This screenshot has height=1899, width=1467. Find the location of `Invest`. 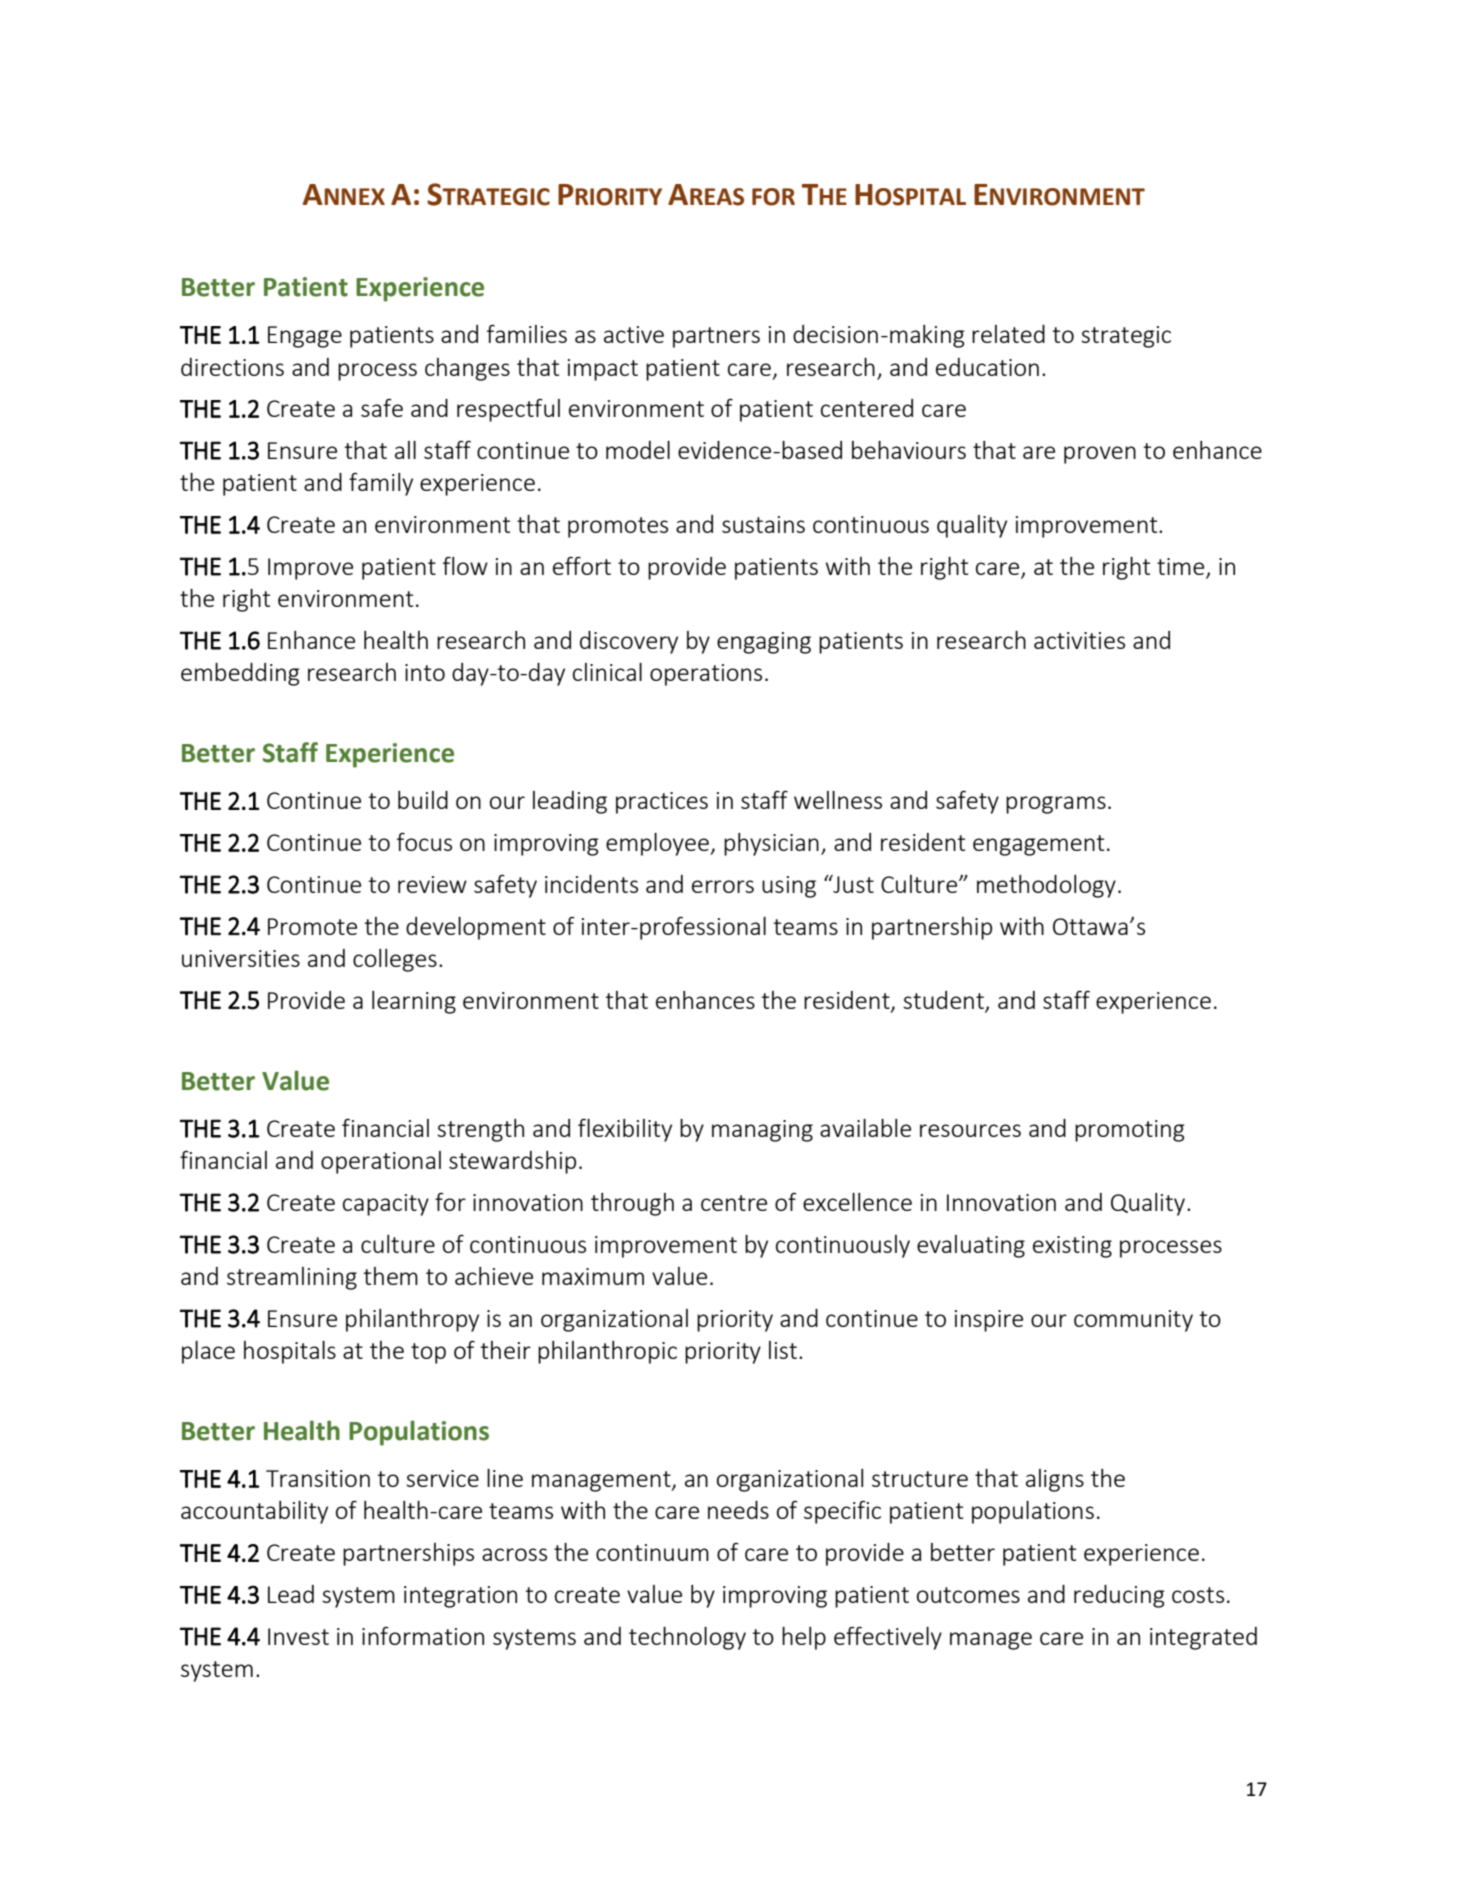

Invest is located at coordinates (298, 1636).
